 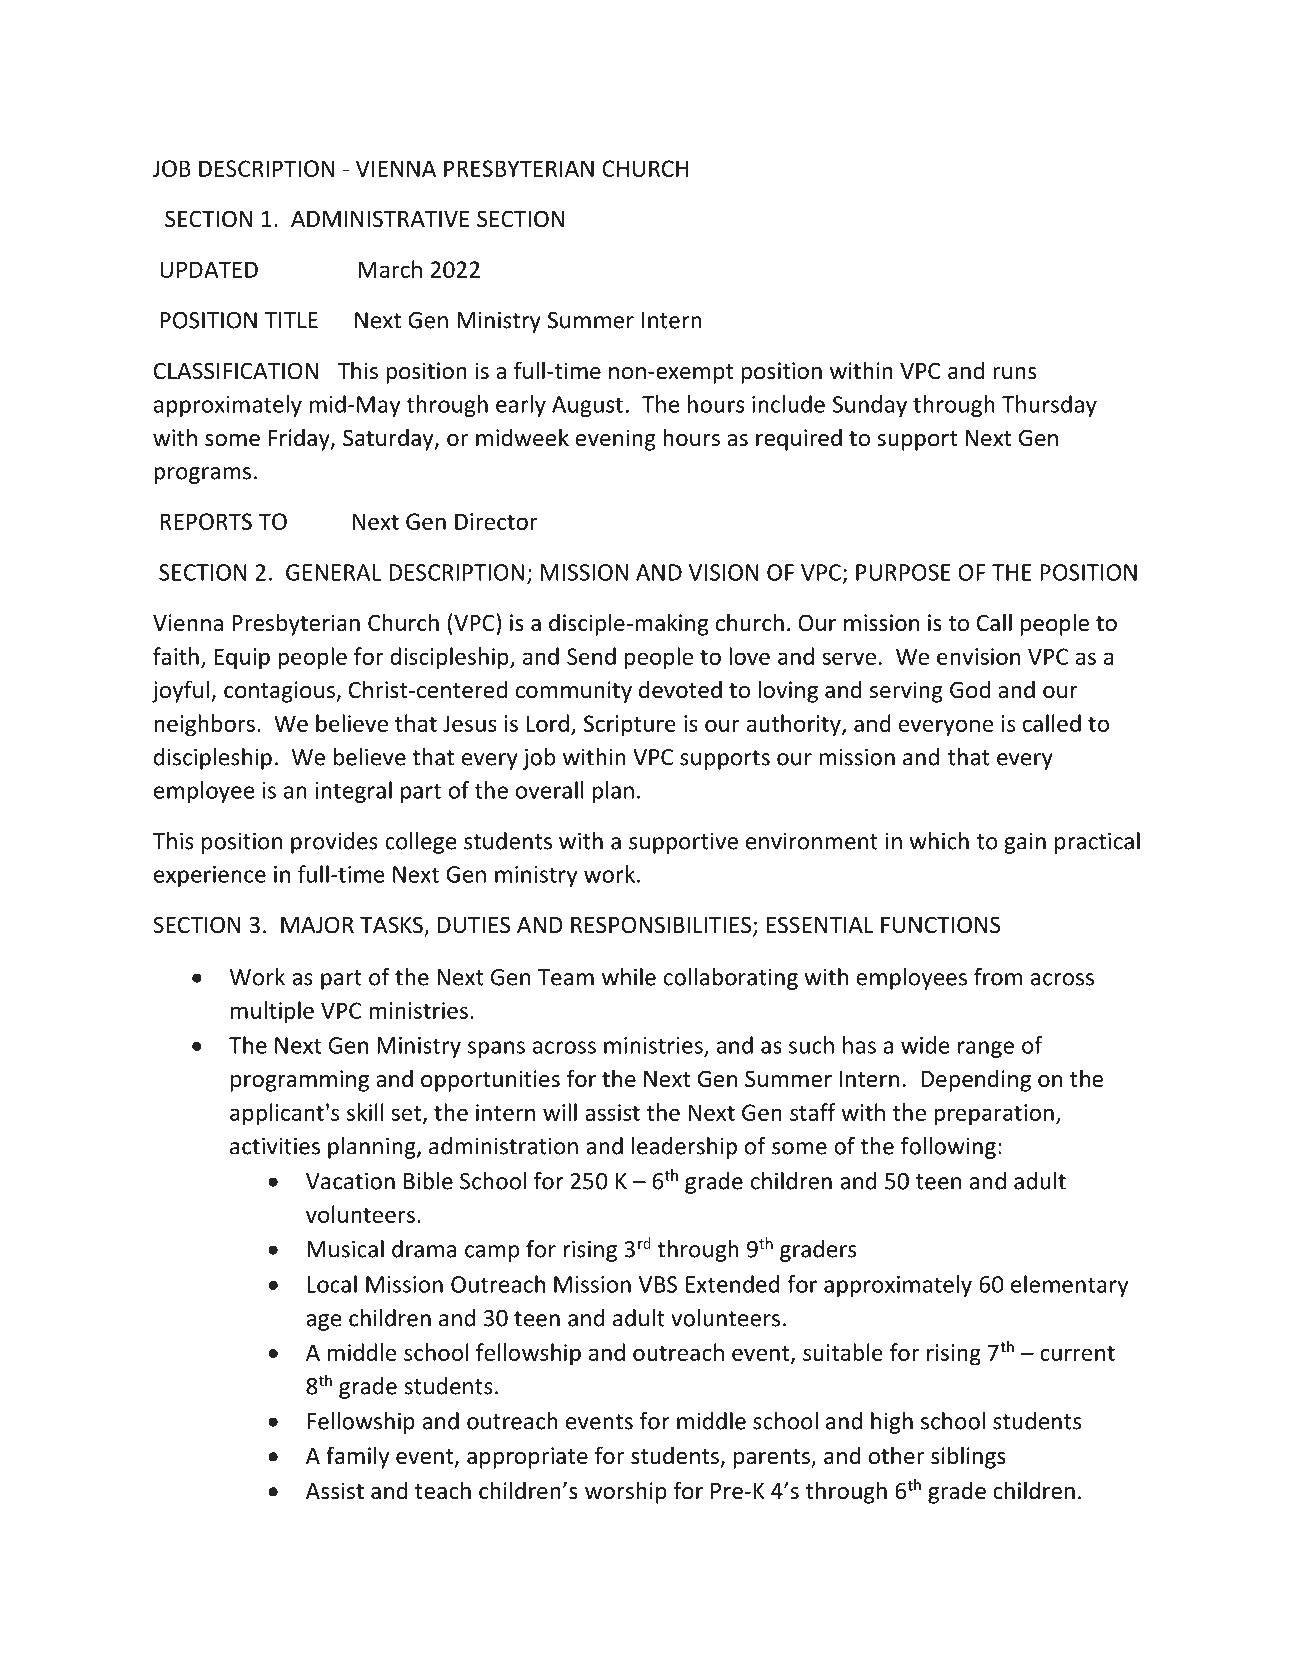 What do you see at coordinates (209, 269) in the screenshot?
I see `UPDATED` at bounding box center [209, 269].
